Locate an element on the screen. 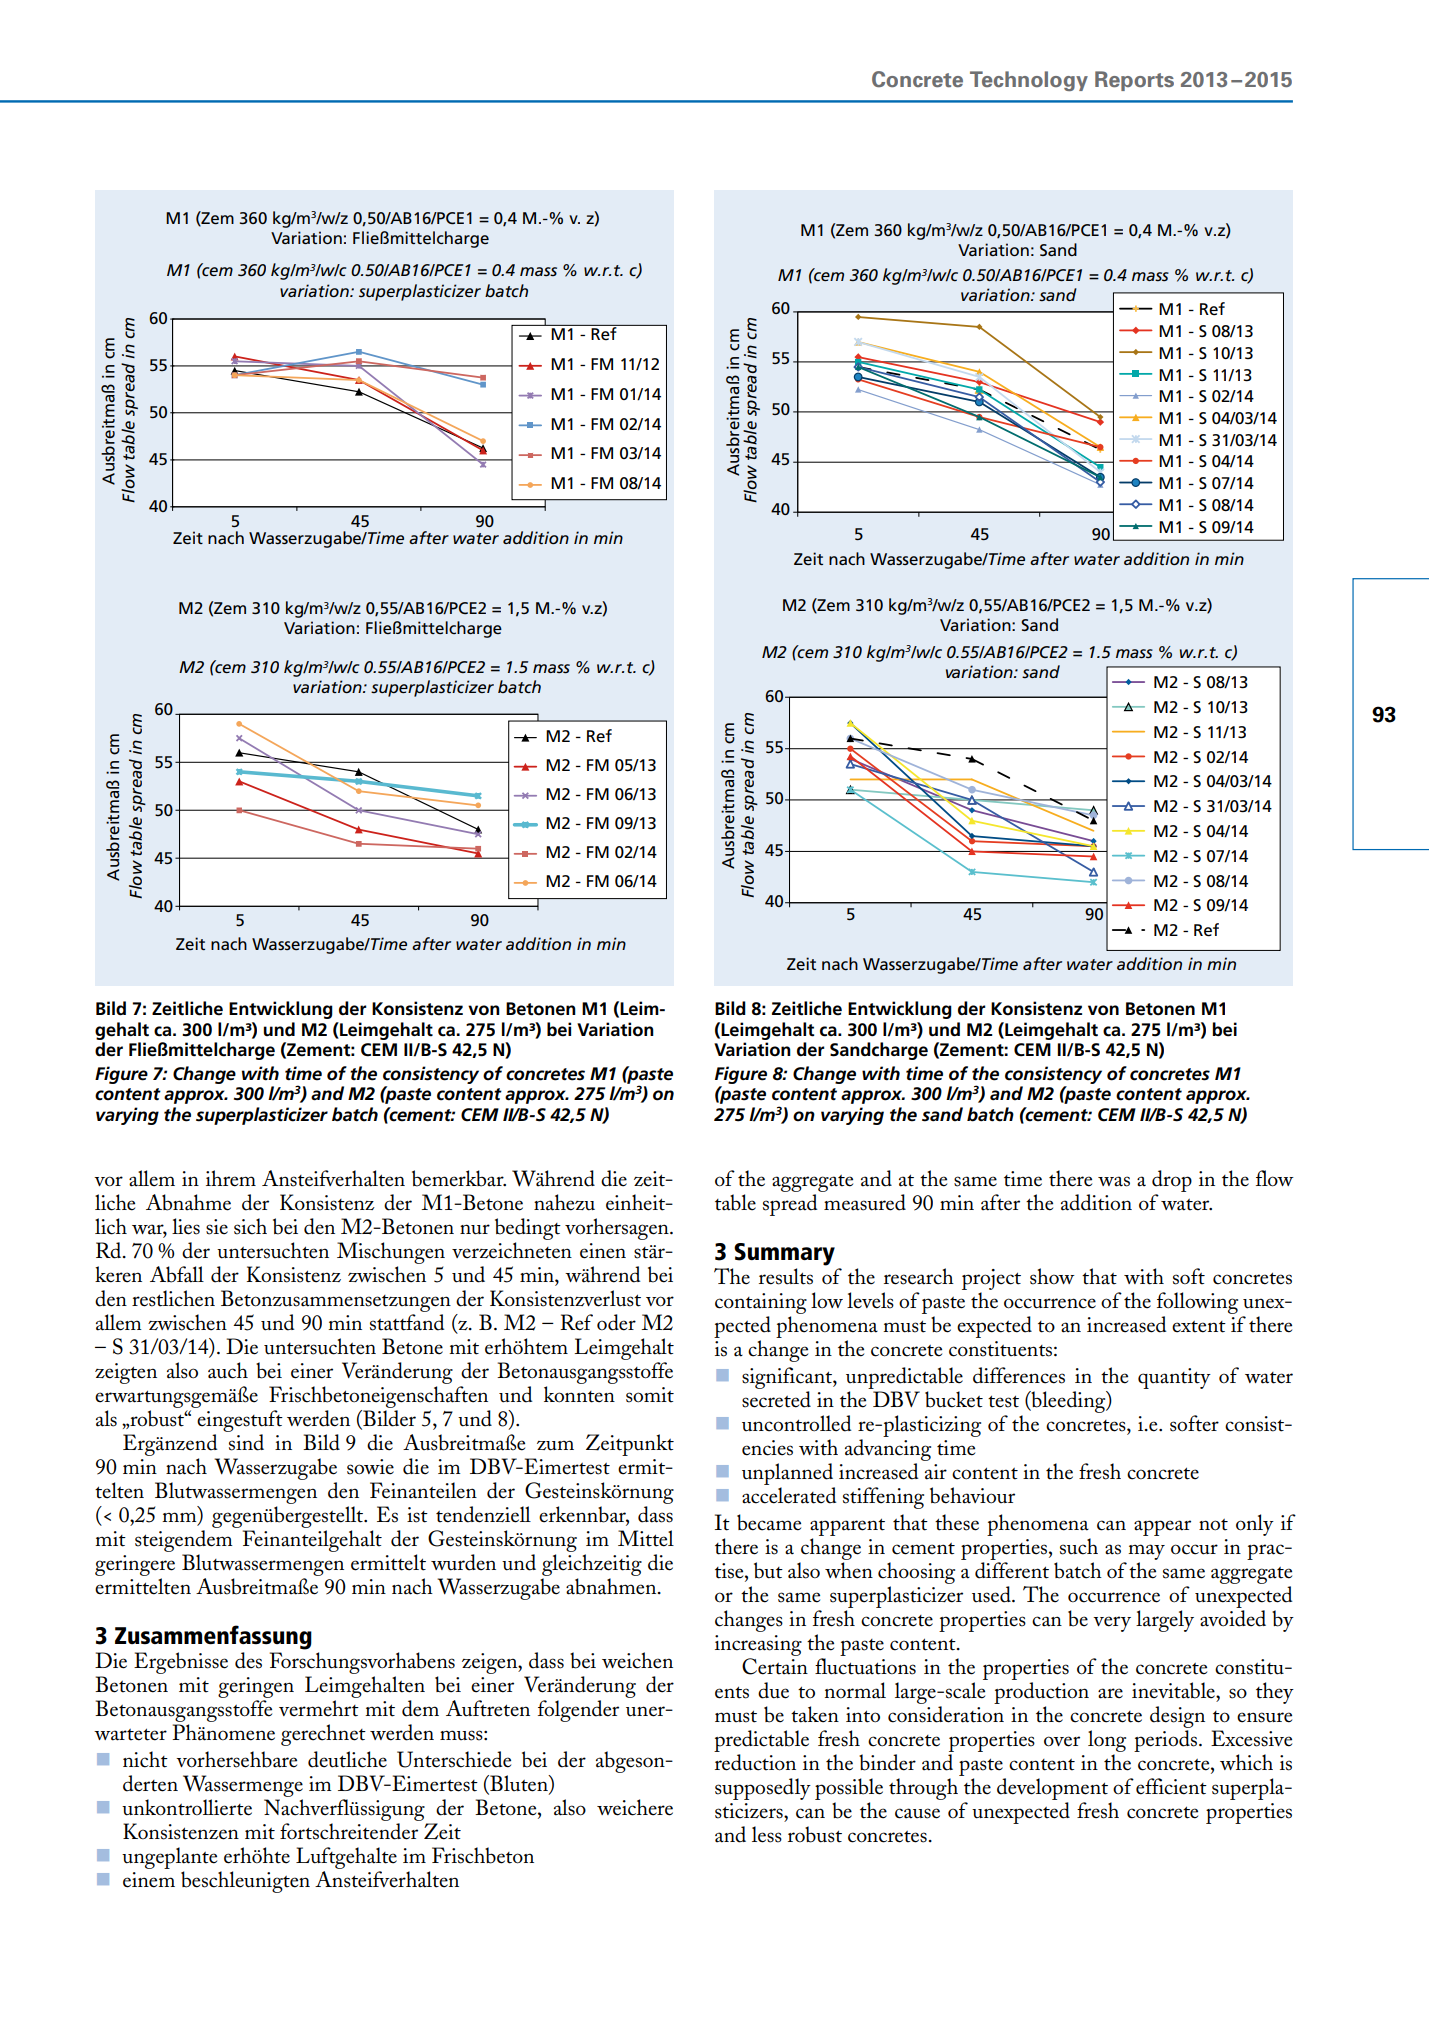 The image size is (1429, 2020). show is located at coordinates (1052, 1276).
